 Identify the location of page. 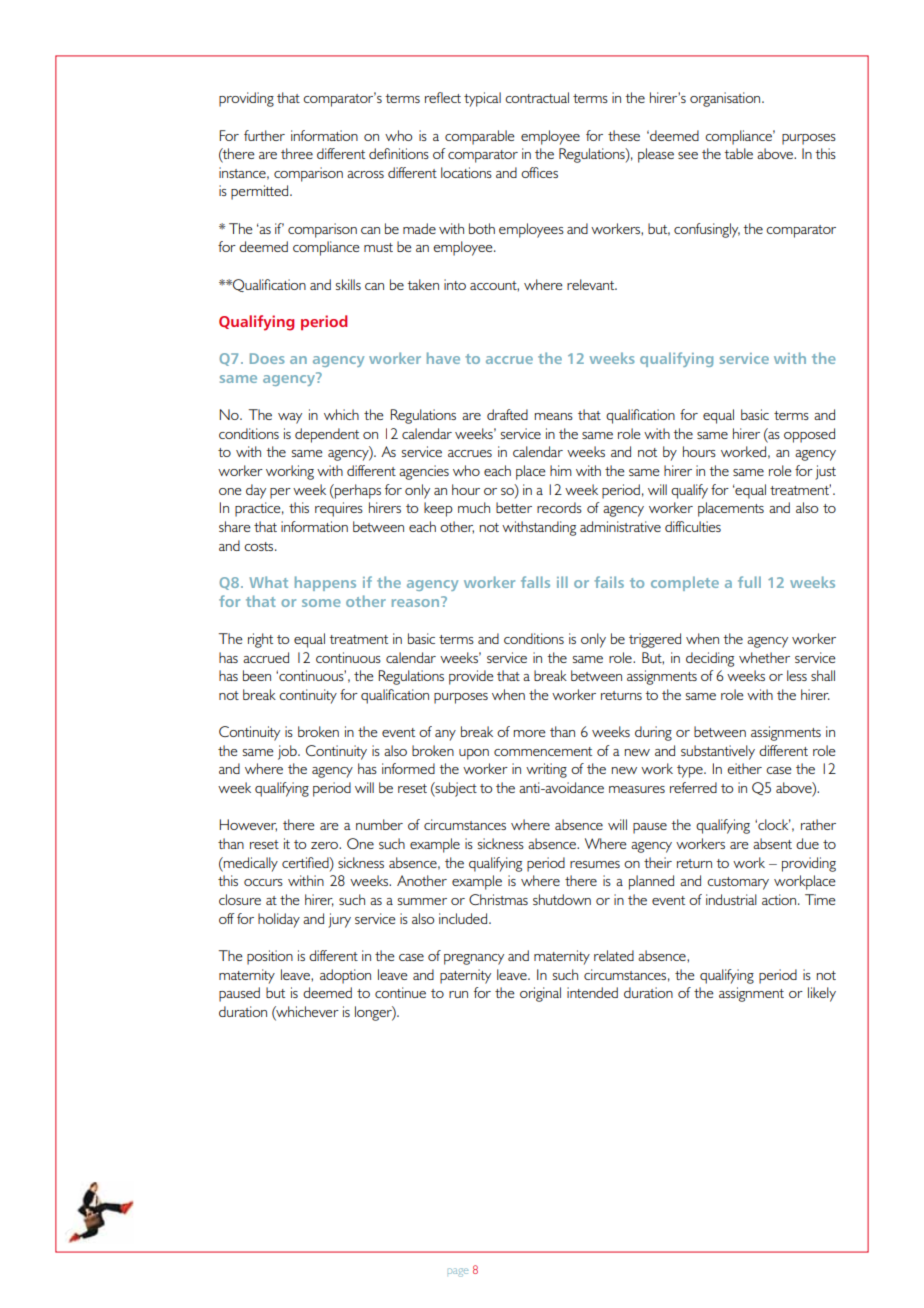
(458, 1272).
